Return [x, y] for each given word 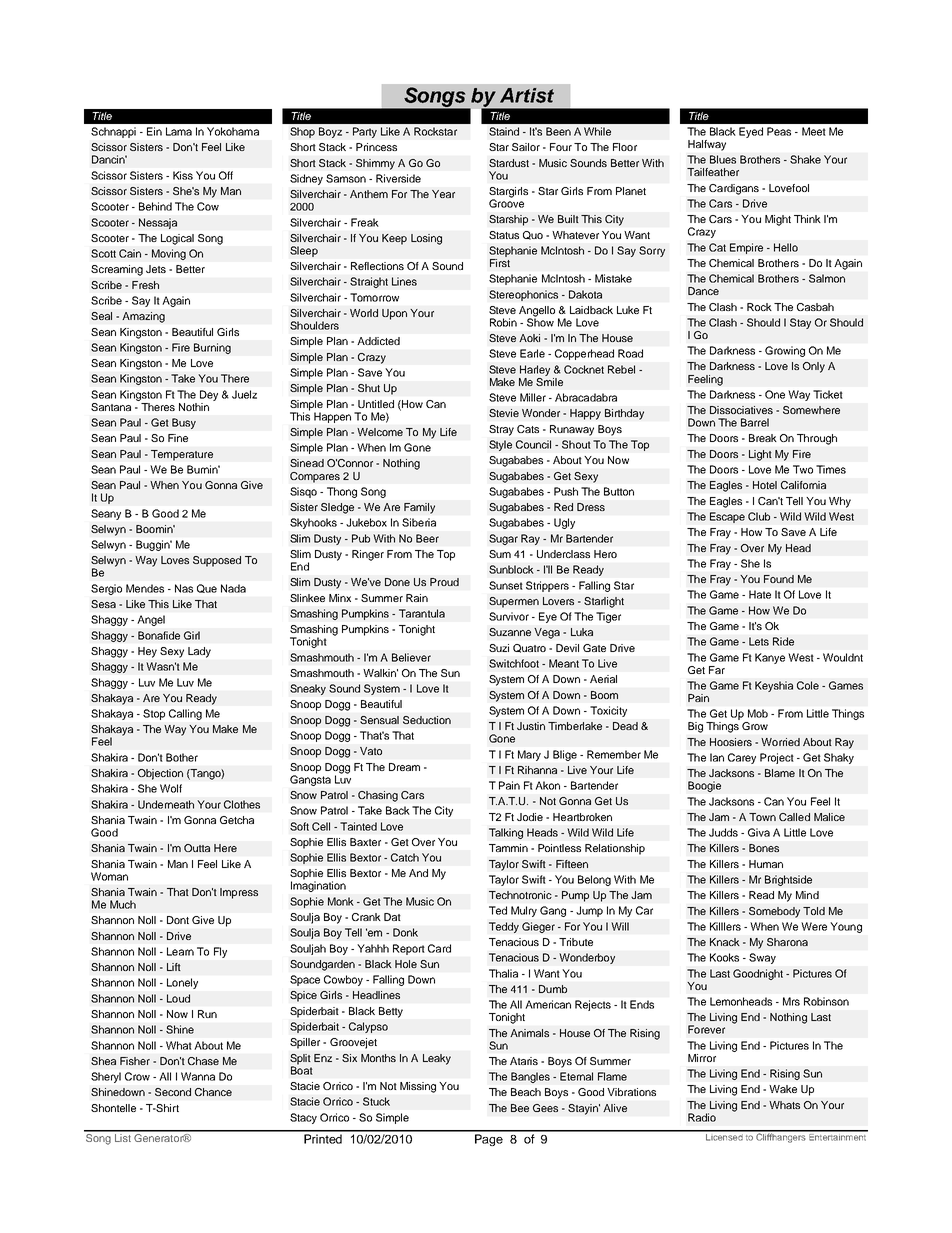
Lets [759, 641]
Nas [184, 588]
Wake [783, 1089]
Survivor [509, 616]
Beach [526, 1092]
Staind [504, 131]
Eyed [751, 132]
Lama [179, 131]
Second [173, 1092]
